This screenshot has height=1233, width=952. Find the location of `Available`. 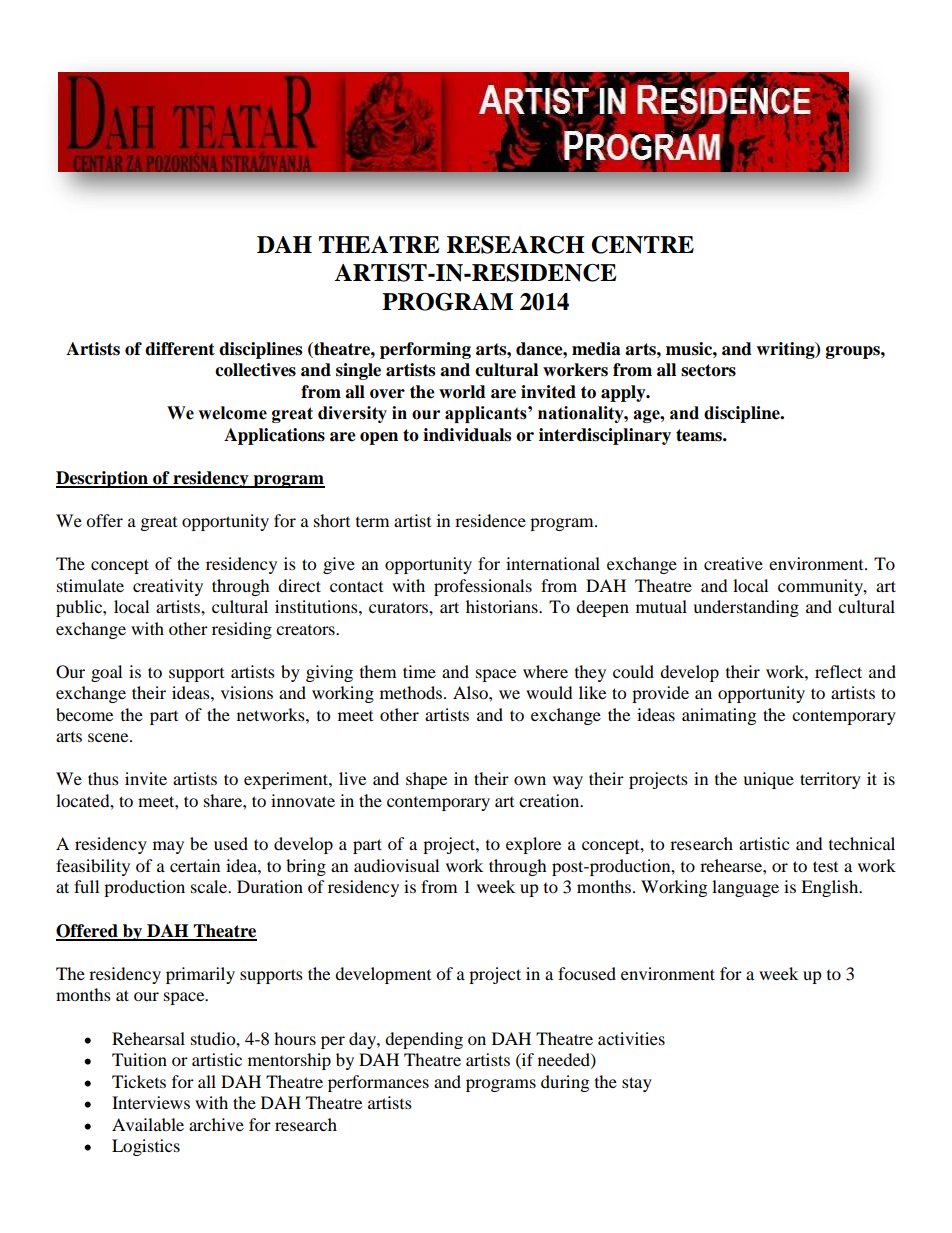

Available is located at coordinates (148, 1124).
